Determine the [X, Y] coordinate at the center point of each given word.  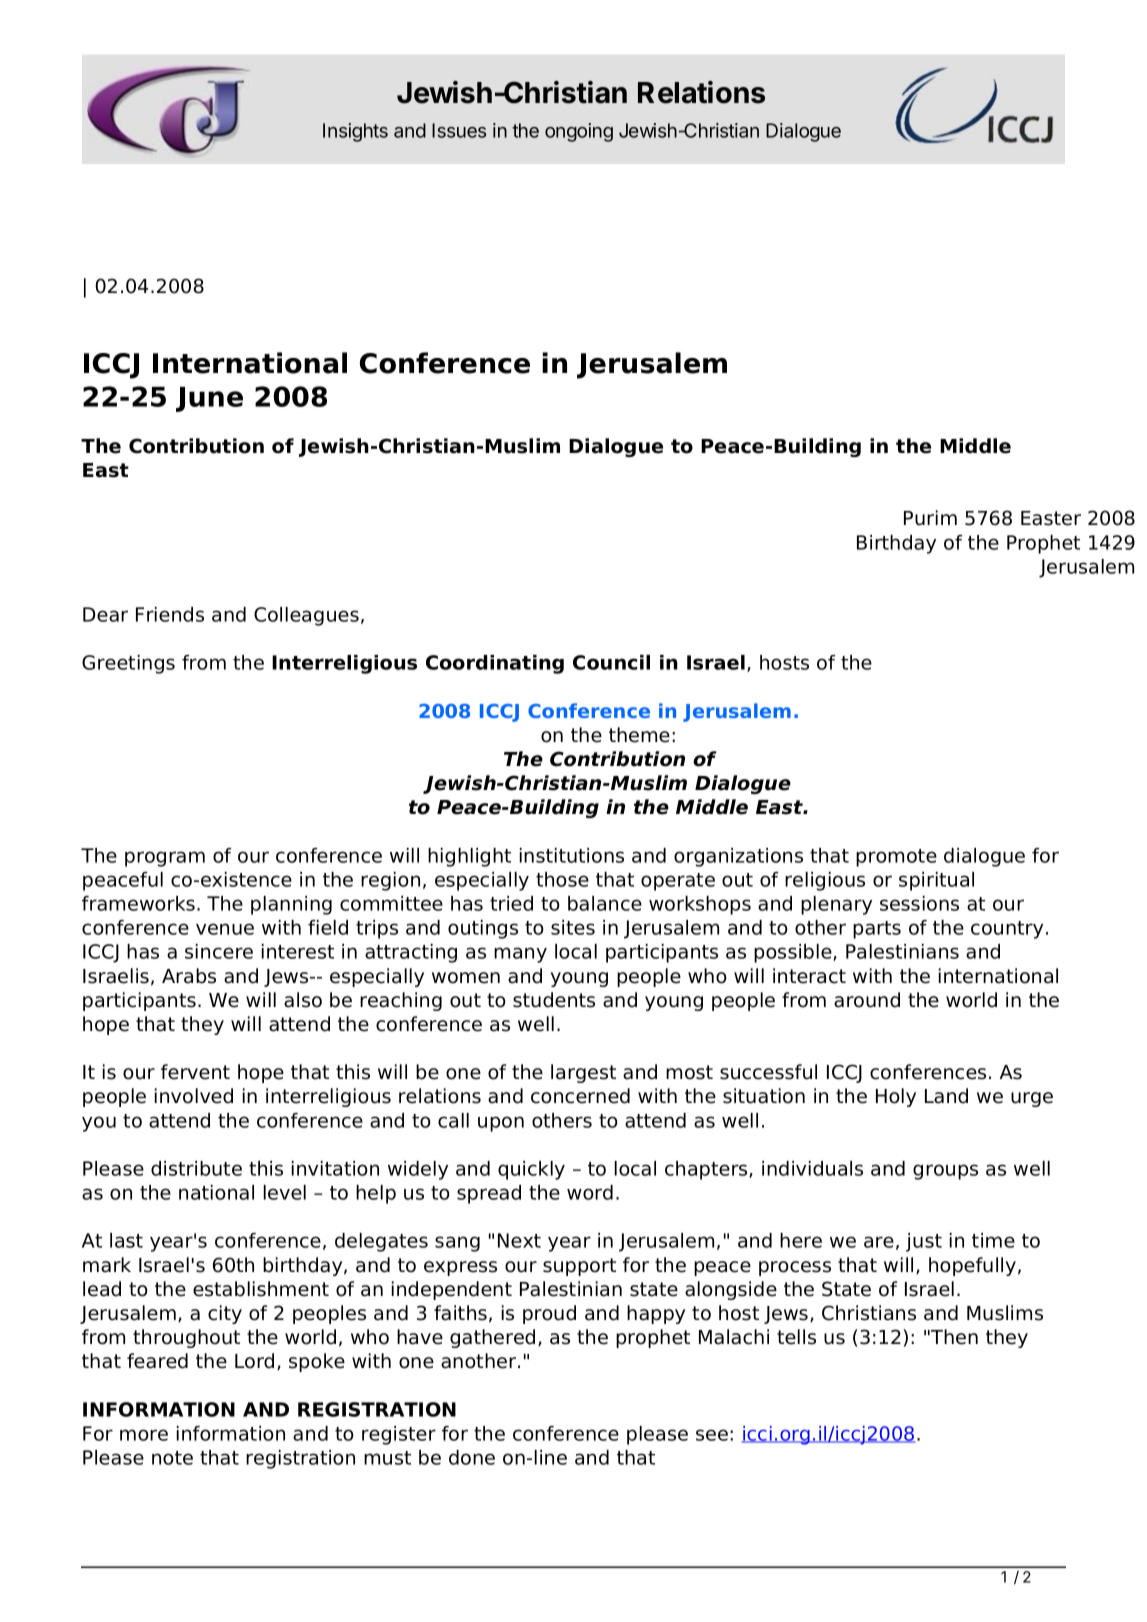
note [172, 1458]
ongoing [579, 132]
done [472, 1457]
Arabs [189, 976]
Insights [355, 132]
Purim [930, 518]
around [867, 1000]
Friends [170, 614]
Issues [459, 130]
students [554, 1000]
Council [611, 662]
